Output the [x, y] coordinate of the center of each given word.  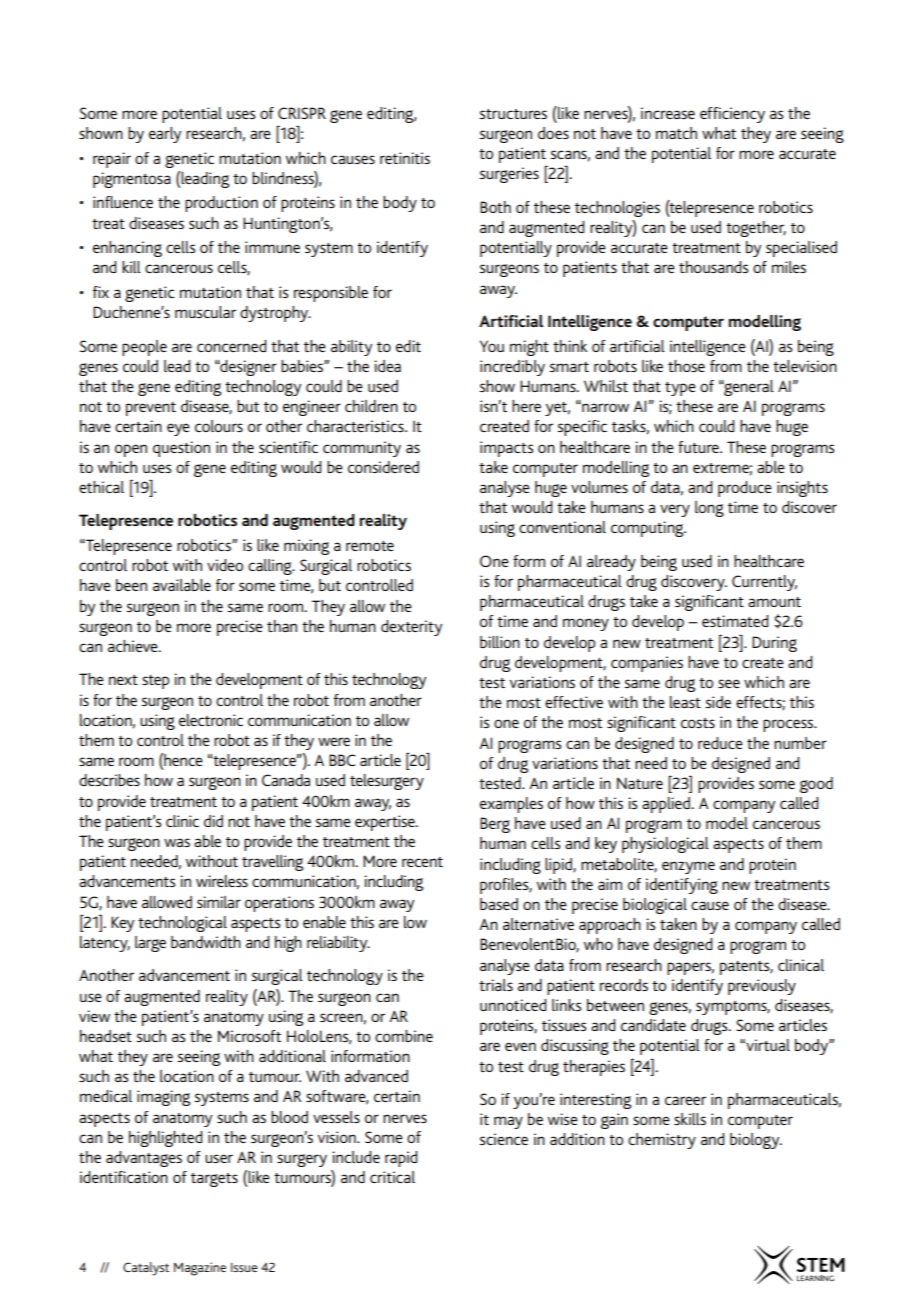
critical [392, 1177]
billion [500, 642]
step [155, 682]
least [685, 702]
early [165, 135]
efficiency [732, 115]
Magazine [200, 1269]
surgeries [509, 175]
